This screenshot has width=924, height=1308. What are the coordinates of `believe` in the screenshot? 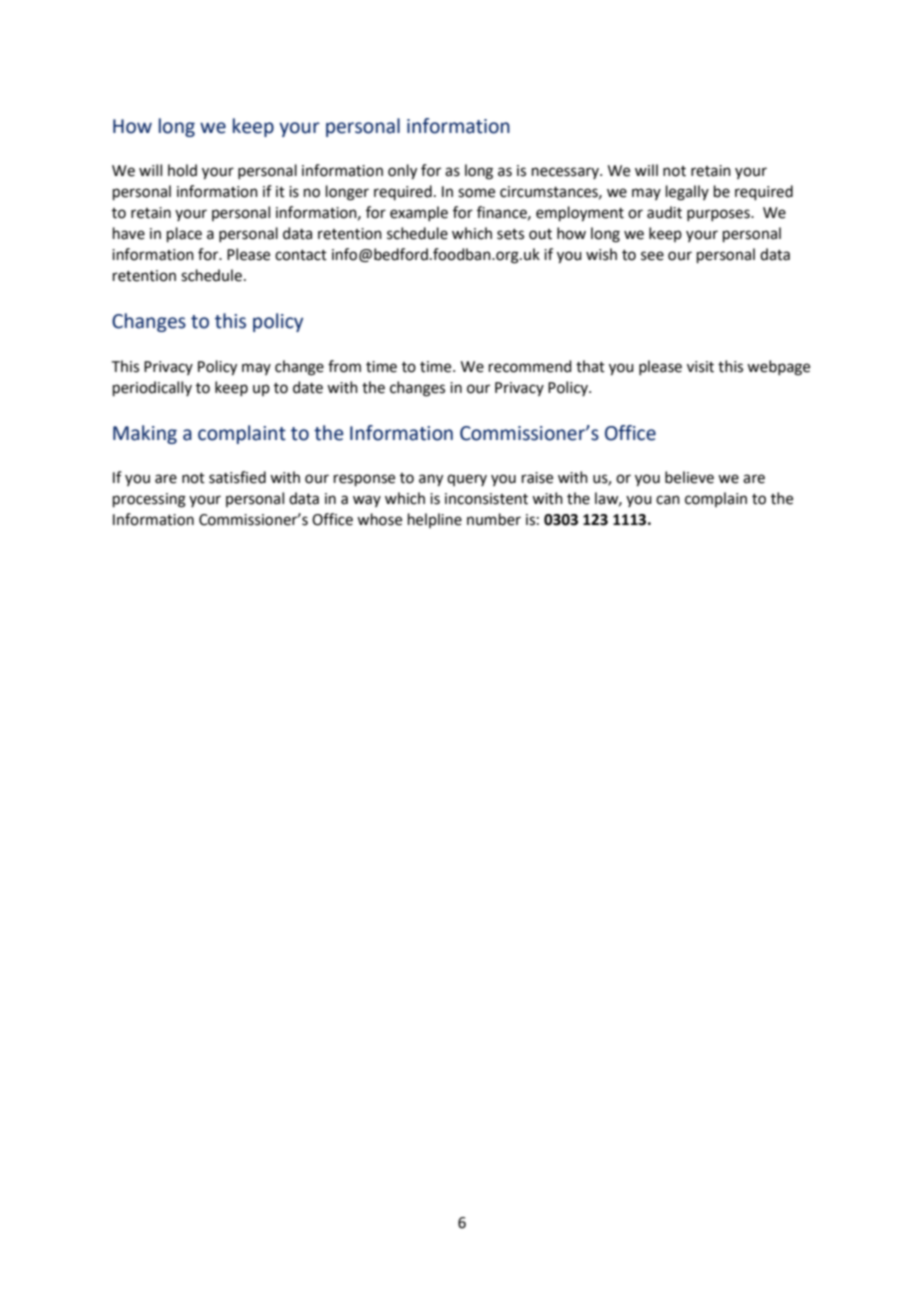 It's located at (689, 477).
